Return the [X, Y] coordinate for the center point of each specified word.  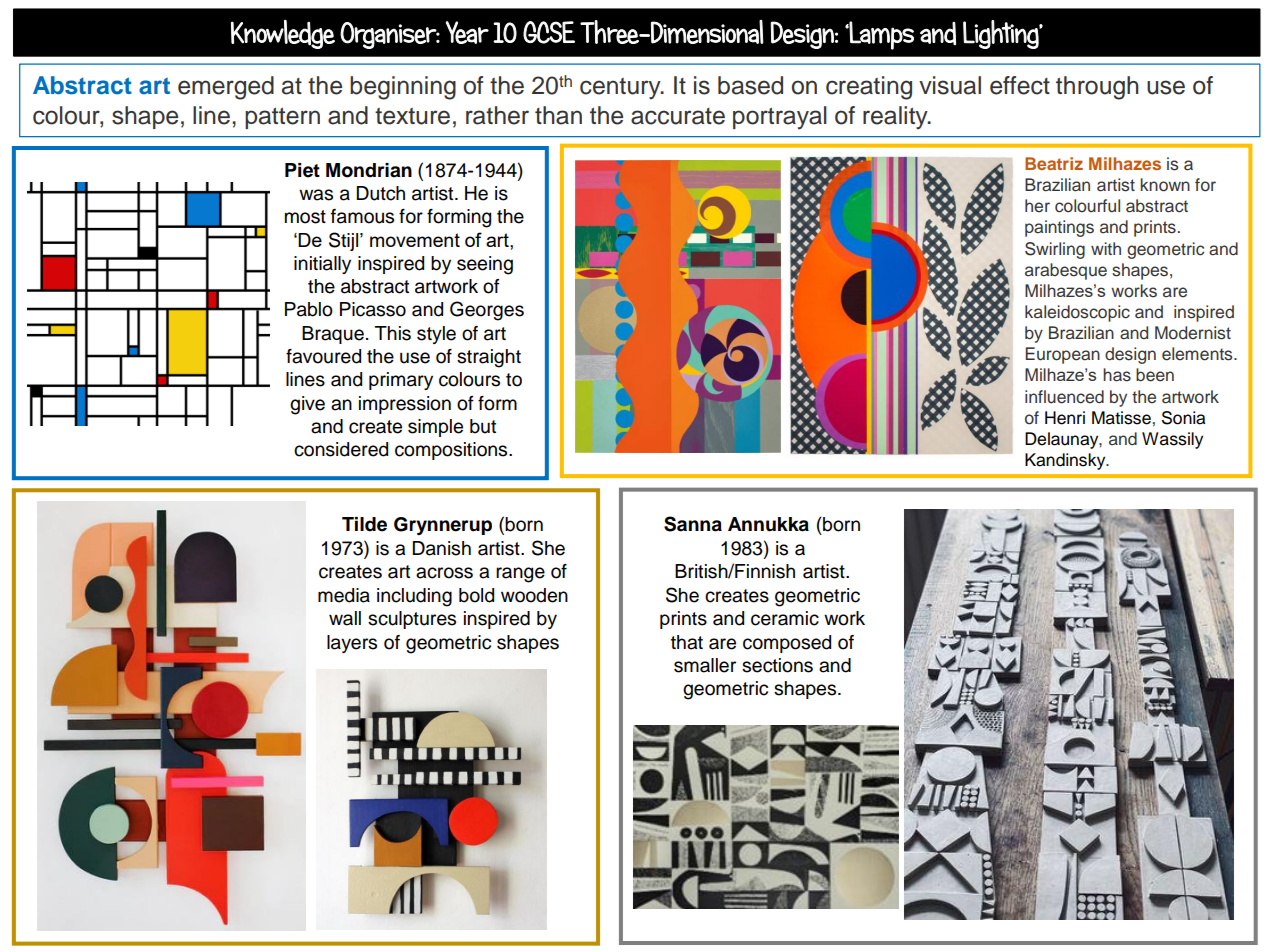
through [1097, 88]
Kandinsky [1066, 461]
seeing [485, 265]
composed [787, 644]
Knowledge [283, 34]
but [483, 426]
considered [341, 449]
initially [322, 265]
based [750, 85]
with [1106, 248]
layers [352, 644]
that [687, 642]
